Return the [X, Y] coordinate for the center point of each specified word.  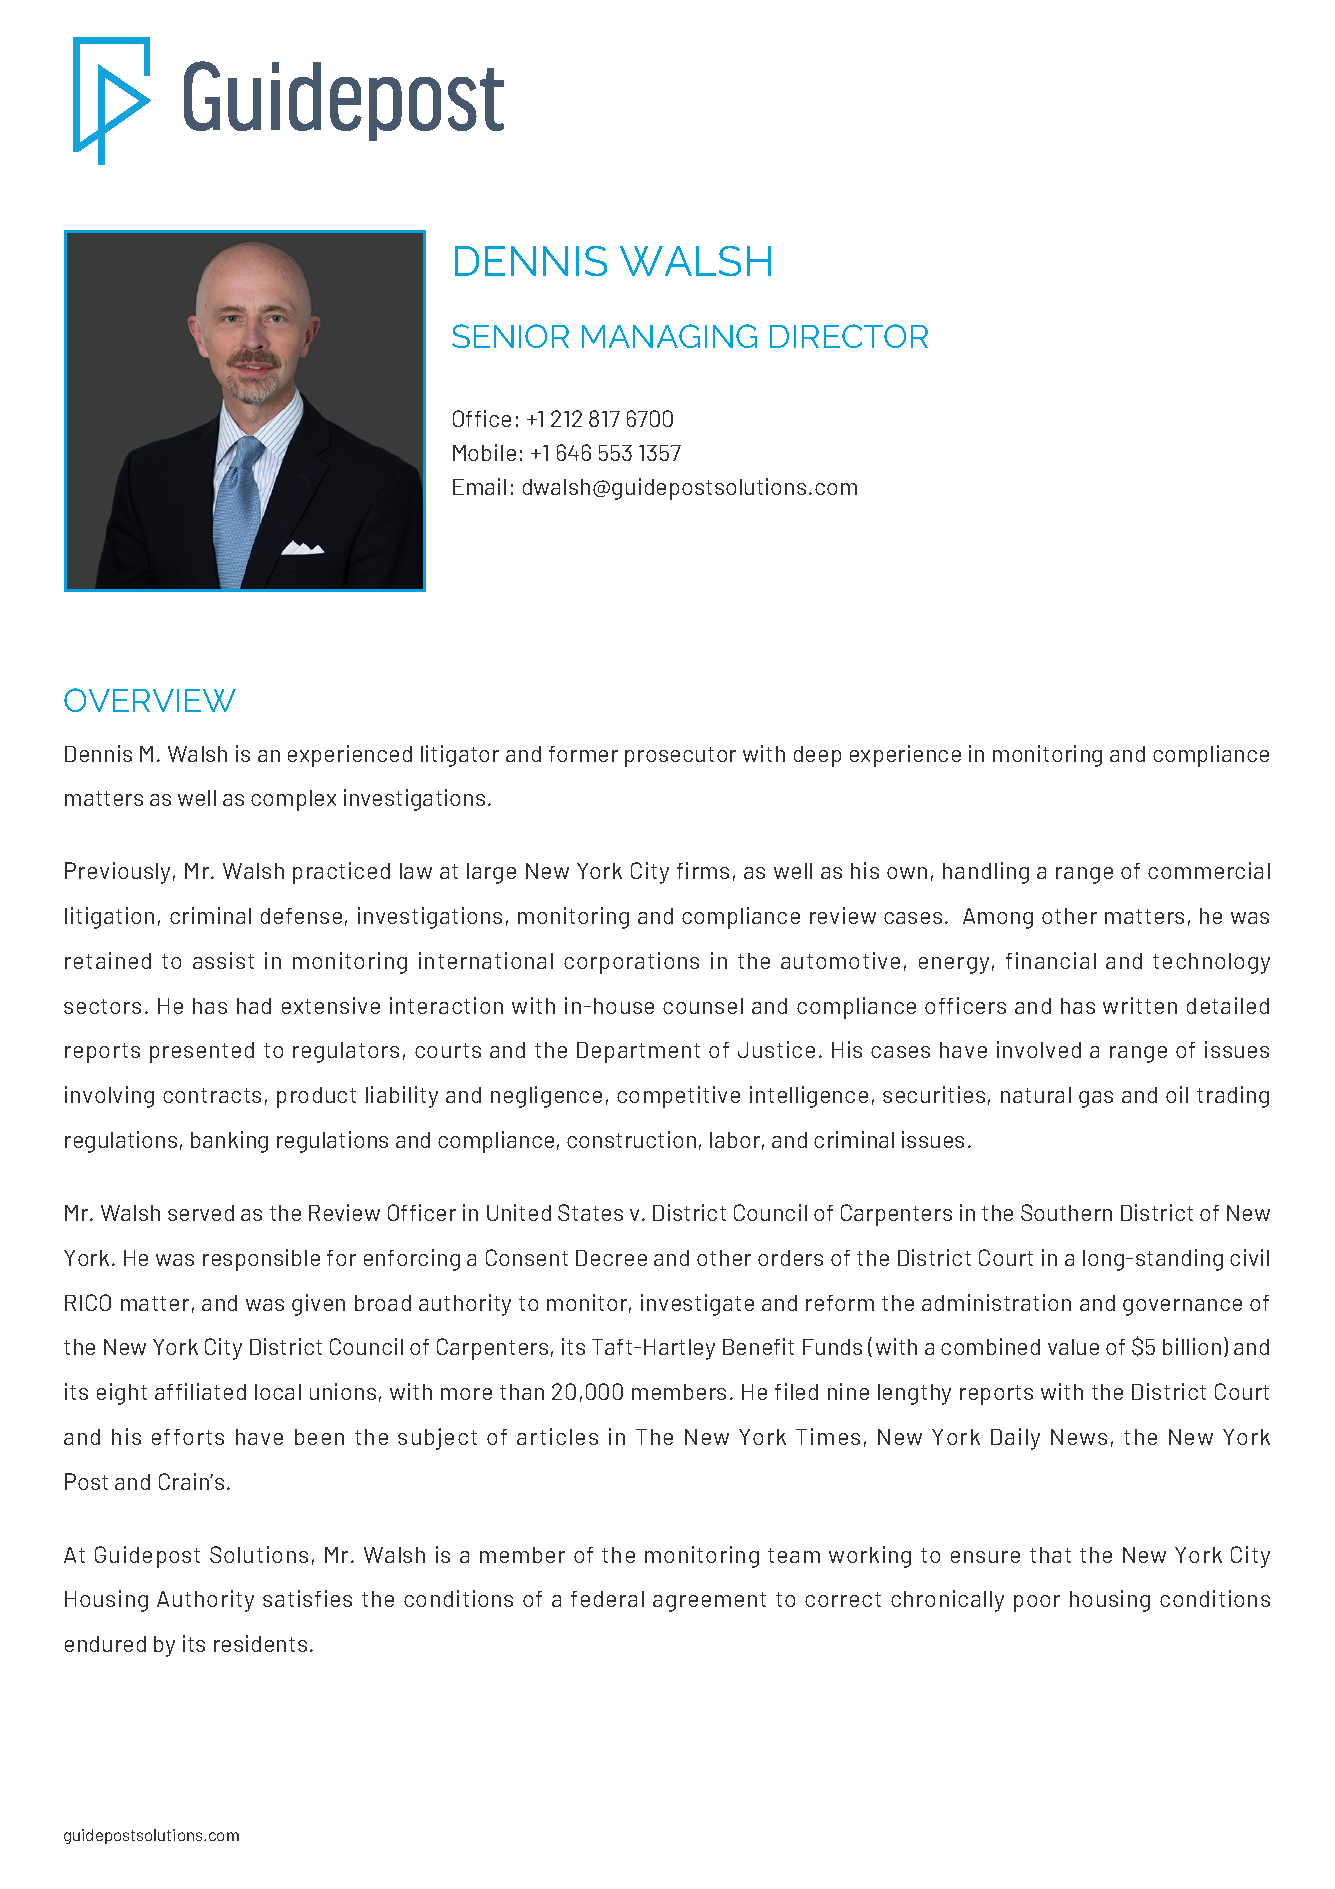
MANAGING [669, 336]
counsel [703, 1006]
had [254, 1006]
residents [260, 1643]
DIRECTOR [849, 336]
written [1140, 1005]
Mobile [484, 452]
